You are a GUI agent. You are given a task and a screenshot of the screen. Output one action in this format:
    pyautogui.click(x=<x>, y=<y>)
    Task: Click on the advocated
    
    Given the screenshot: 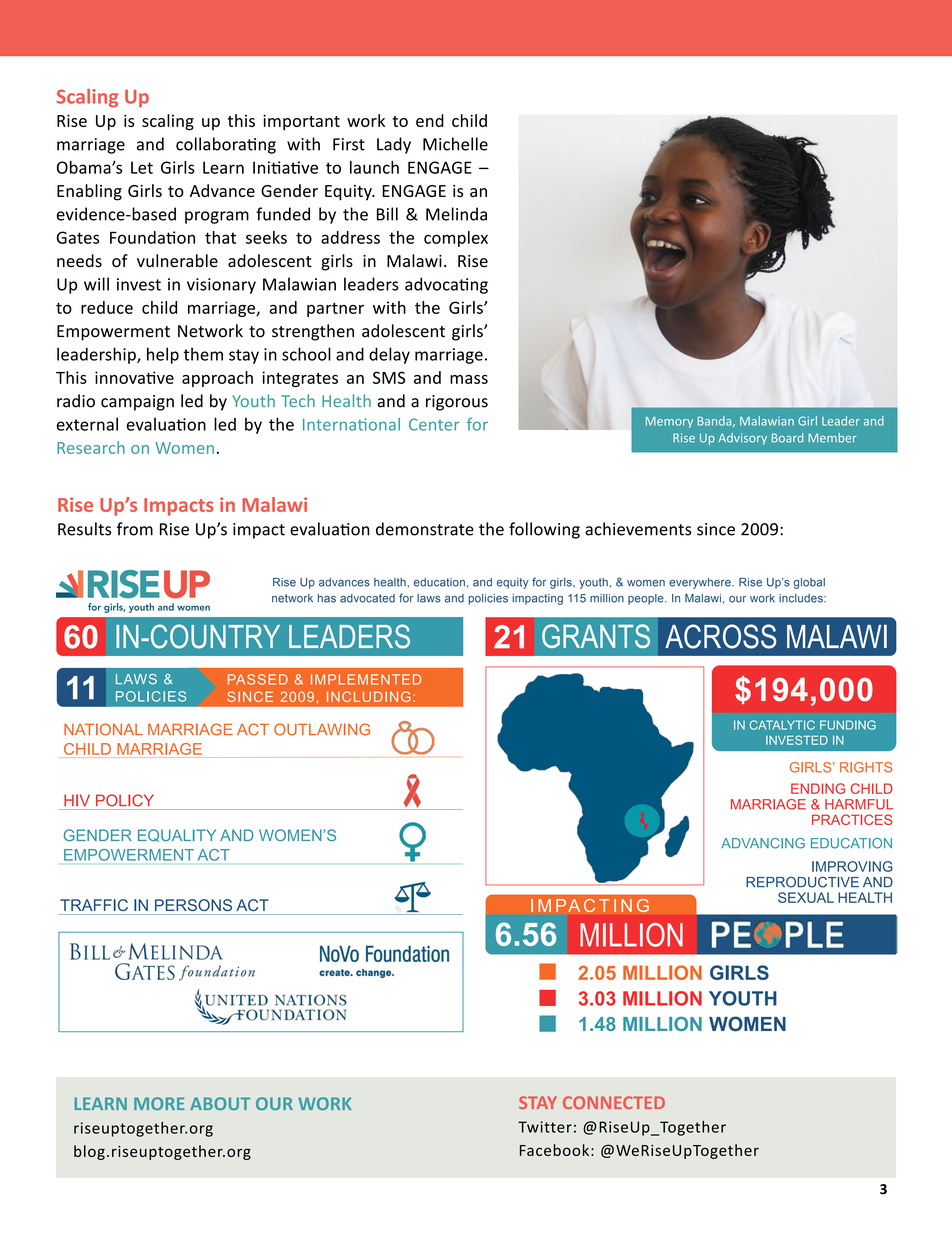 What is the action you would take?
    pyautogui.click(x=367, y=598)
